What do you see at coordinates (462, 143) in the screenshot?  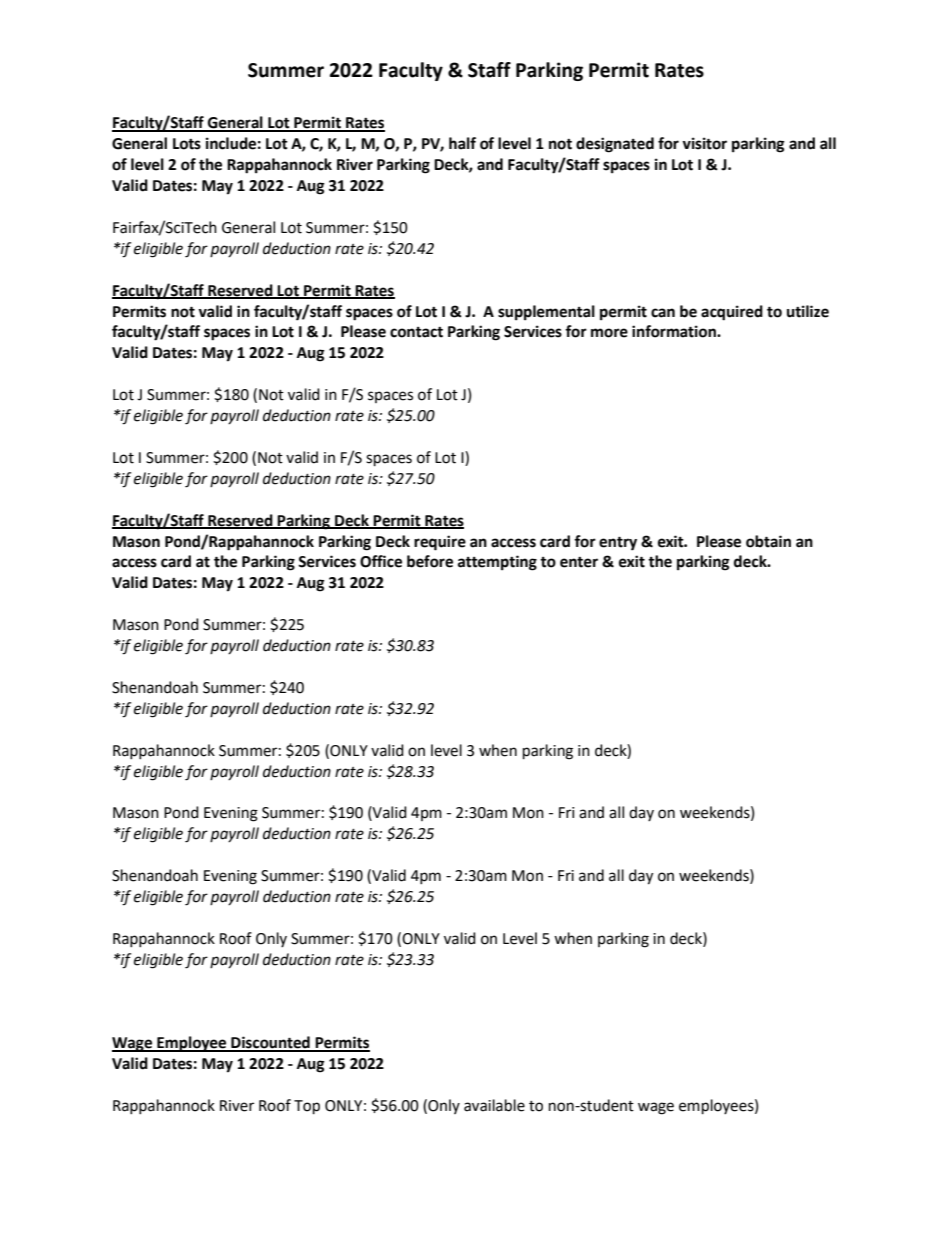 I see `half` at bounding box center [462, 143].
